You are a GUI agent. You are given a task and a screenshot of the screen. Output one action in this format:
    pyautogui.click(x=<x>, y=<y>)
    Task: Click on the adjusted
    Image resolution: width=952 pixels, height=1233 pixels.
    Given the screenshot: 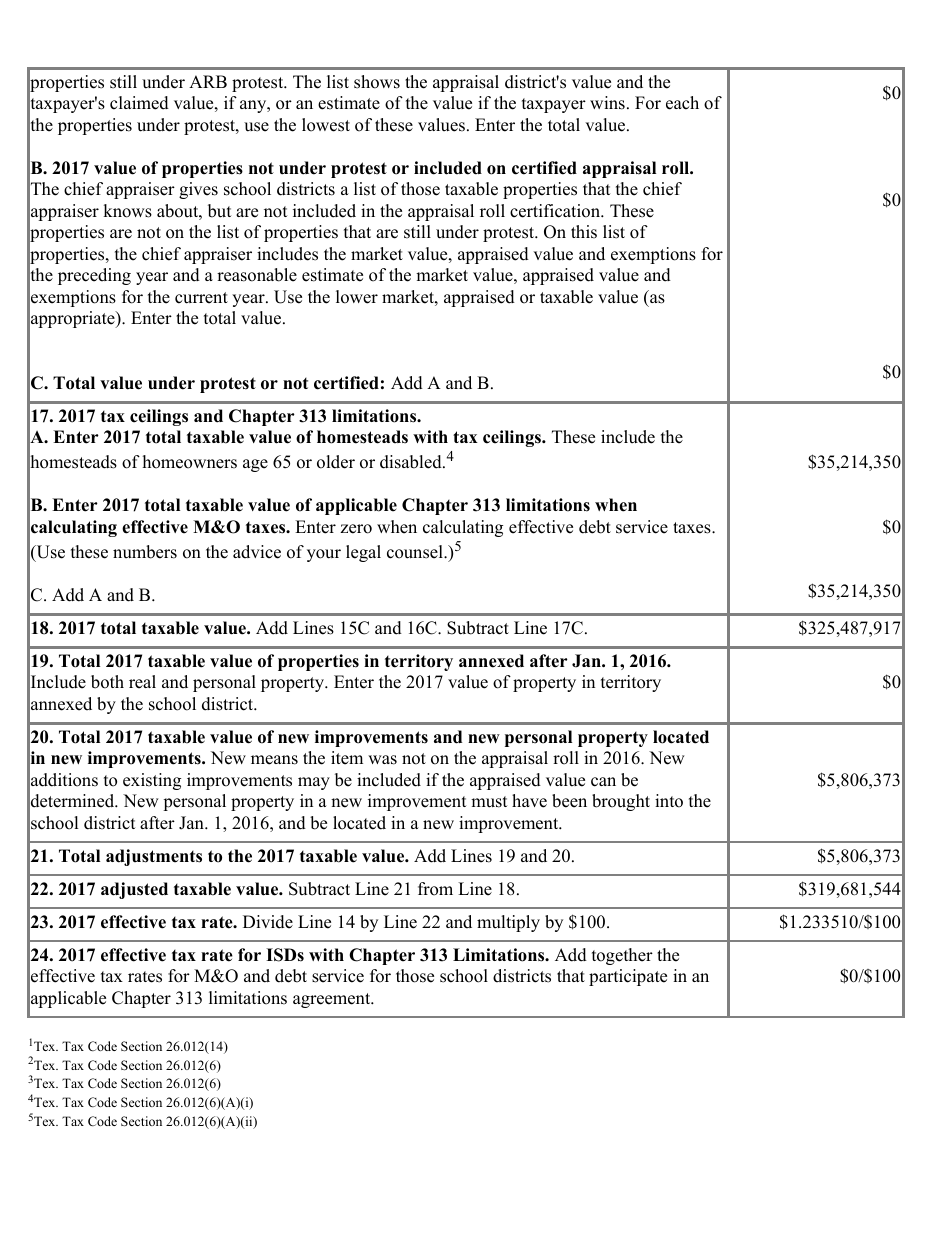 What is the action you would take?
    pyautogui.click(x=134, y=890)
